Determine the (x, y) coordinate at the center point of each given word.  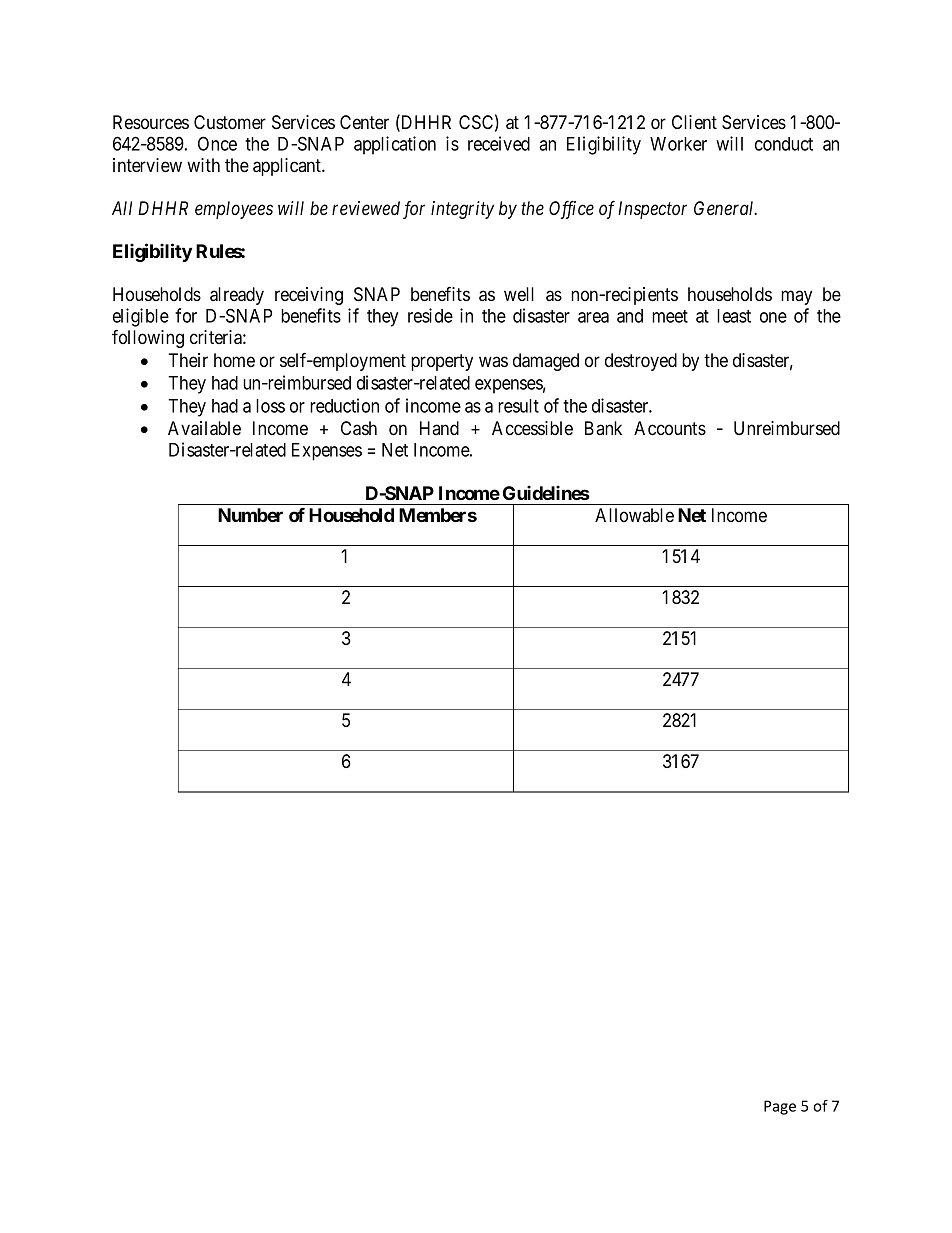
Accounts (670, 428)
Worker (678, 144)
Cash (359, 428)
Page (780, 1107)
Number (250, 515)
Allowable (634, 515)
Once (217, 143)
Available (204, 428)
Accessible (532, 428)
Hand (439, 428)
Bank (603, 428)
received (499, 143)
